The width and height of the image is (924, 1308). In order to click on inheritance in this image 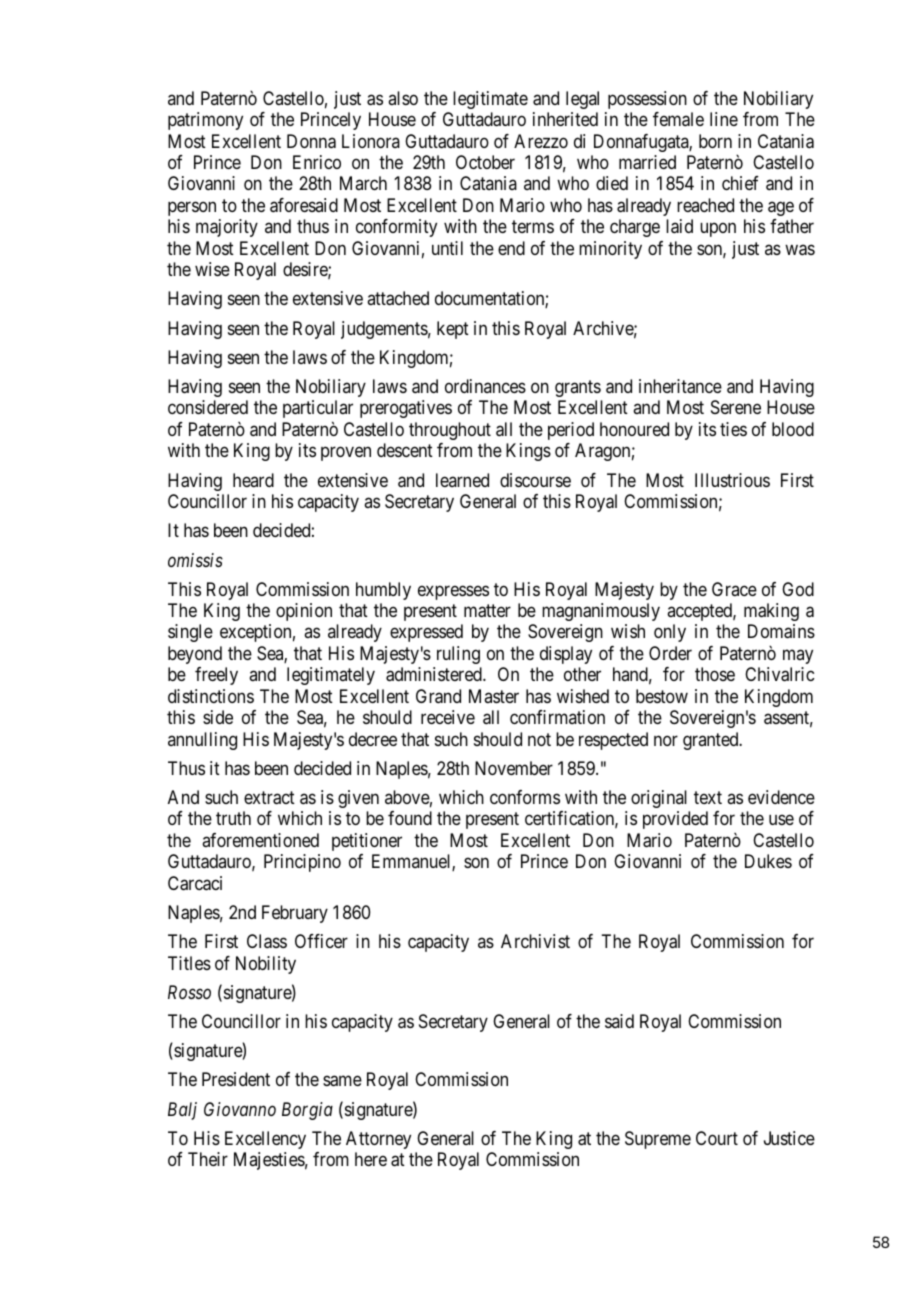, I will do `click(680, 386)`.
